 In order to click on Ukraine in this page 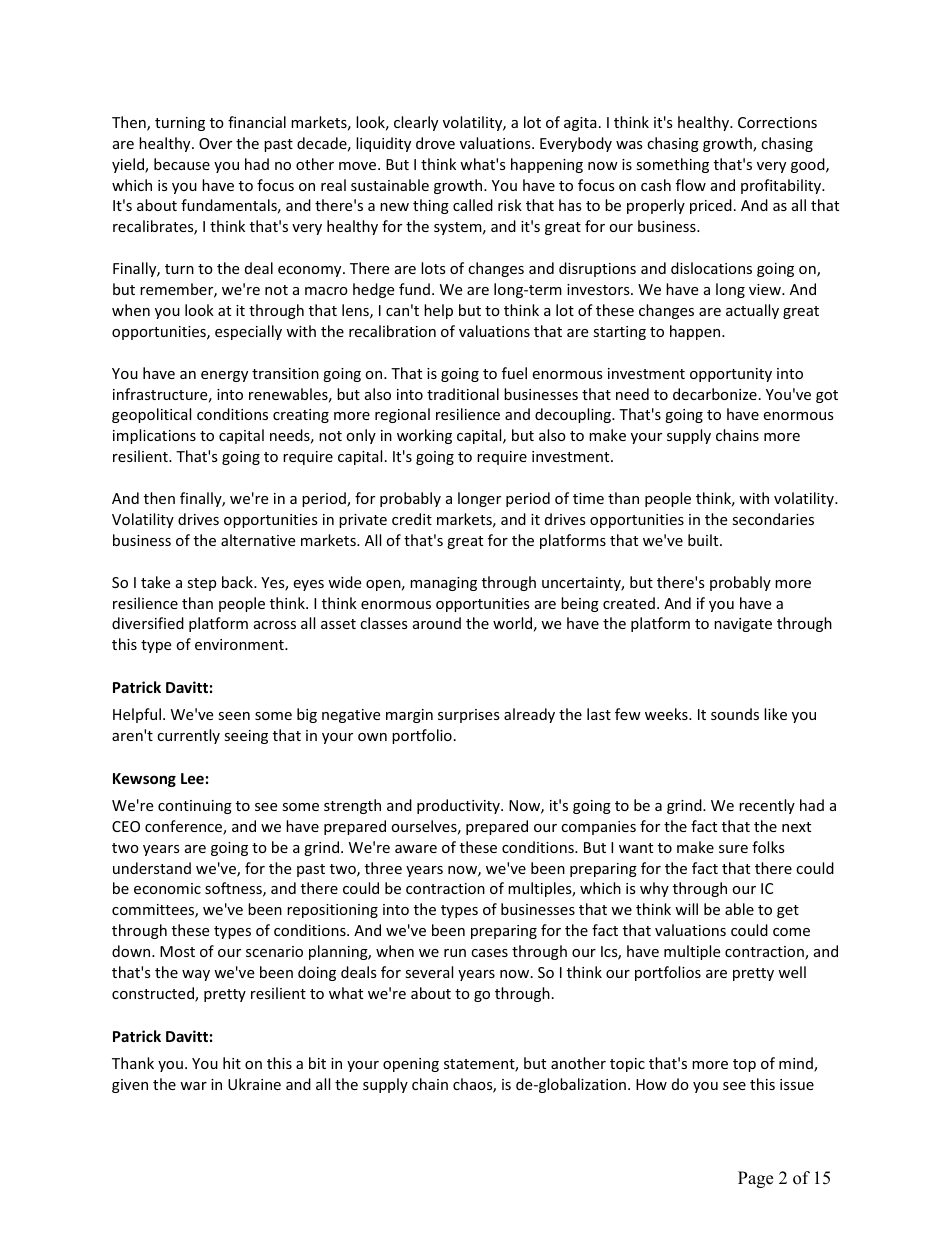, I will do `click(254, 1084)`.
